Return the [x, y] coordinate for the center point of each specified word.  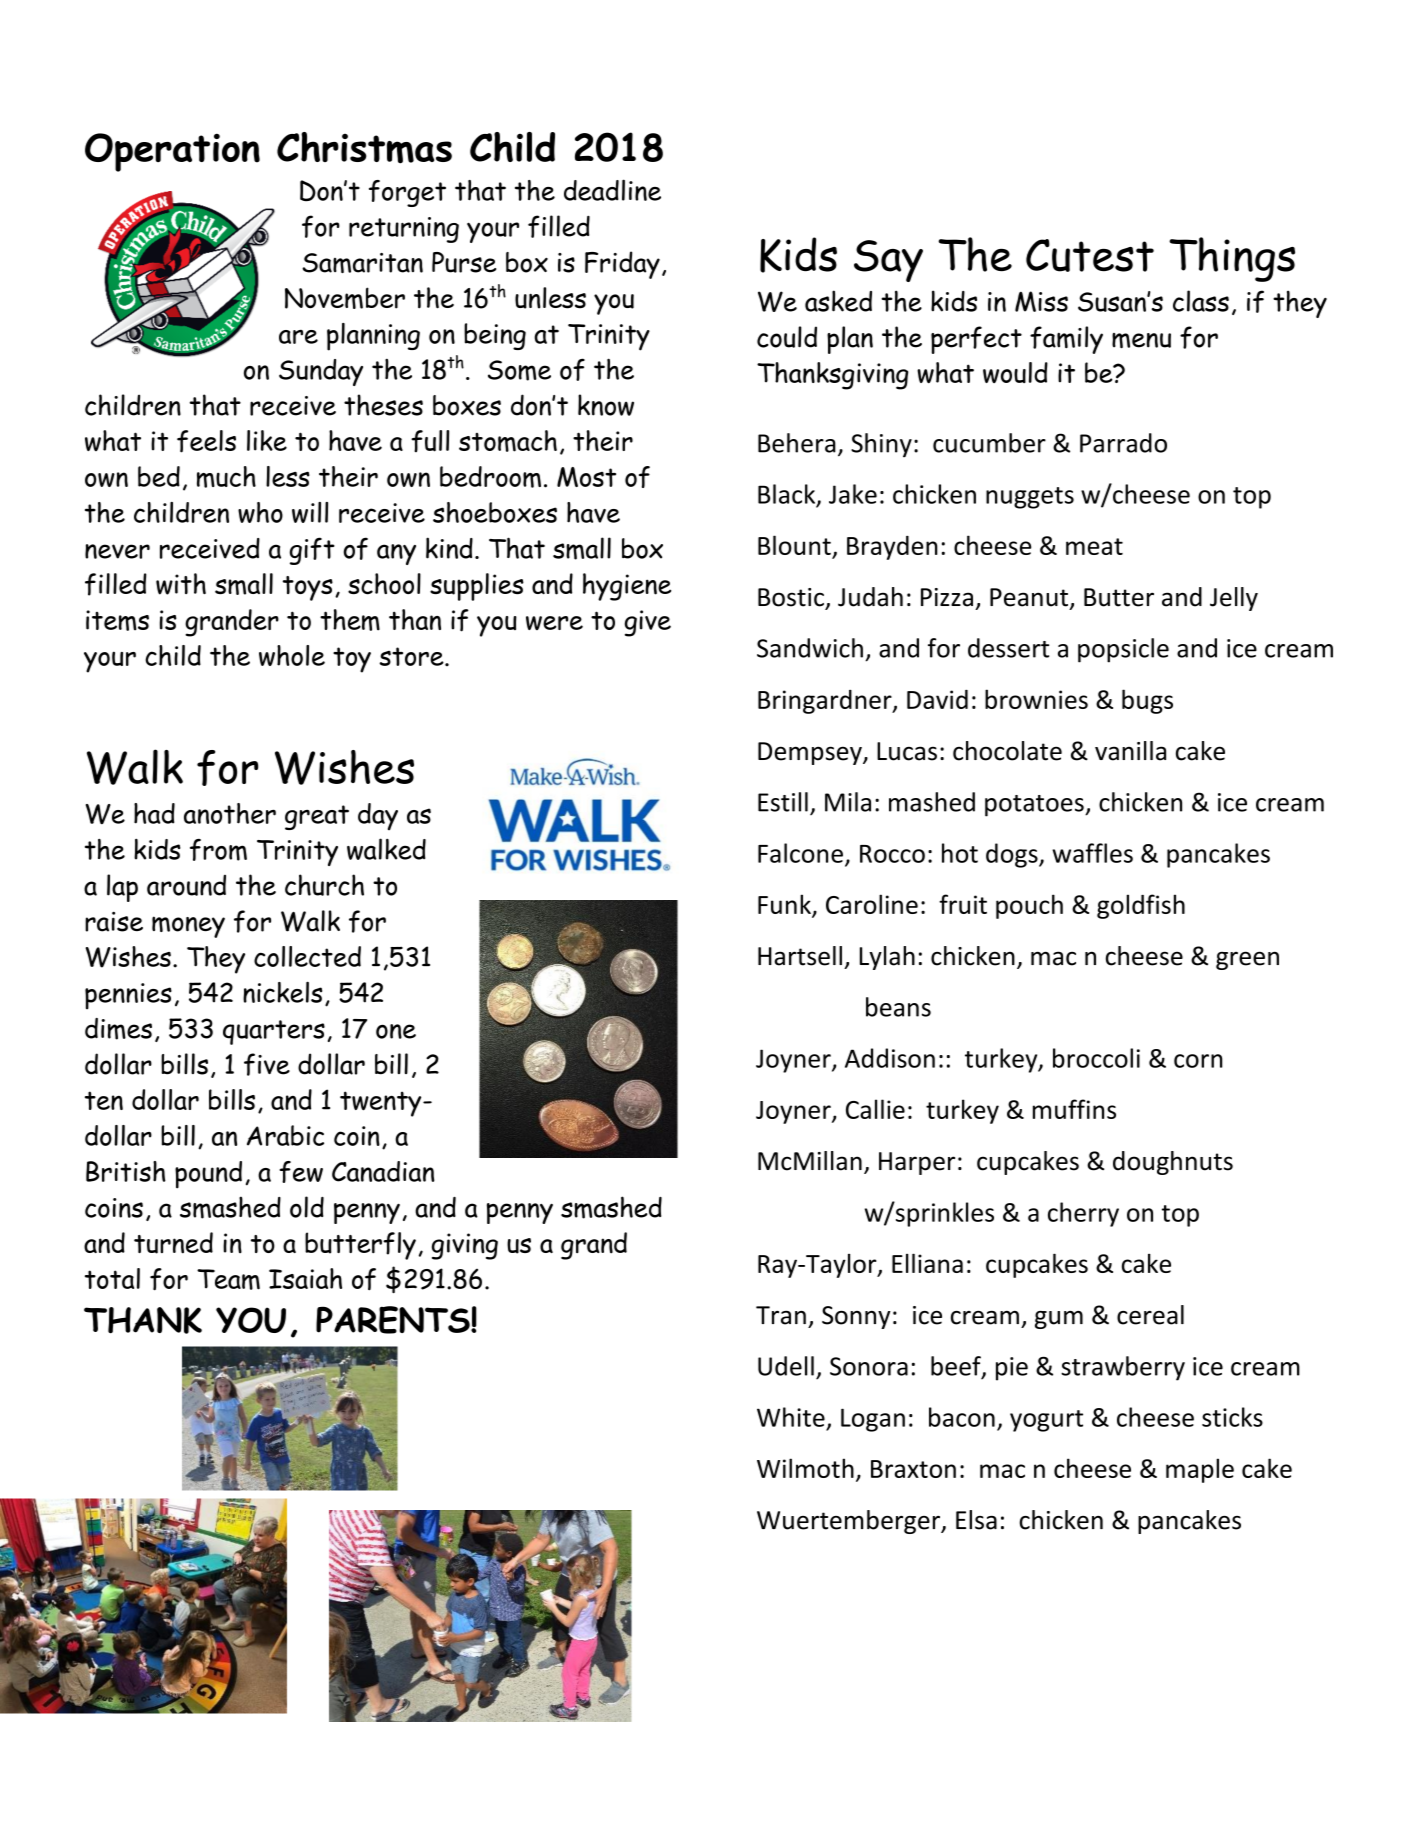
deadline [612, 190]
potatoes [1035, 806]
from [218, 850]
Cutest [1090, 255]
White [791, 1417]
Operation [172, 152]
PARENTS [394, 1320]
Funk [785, 905]
